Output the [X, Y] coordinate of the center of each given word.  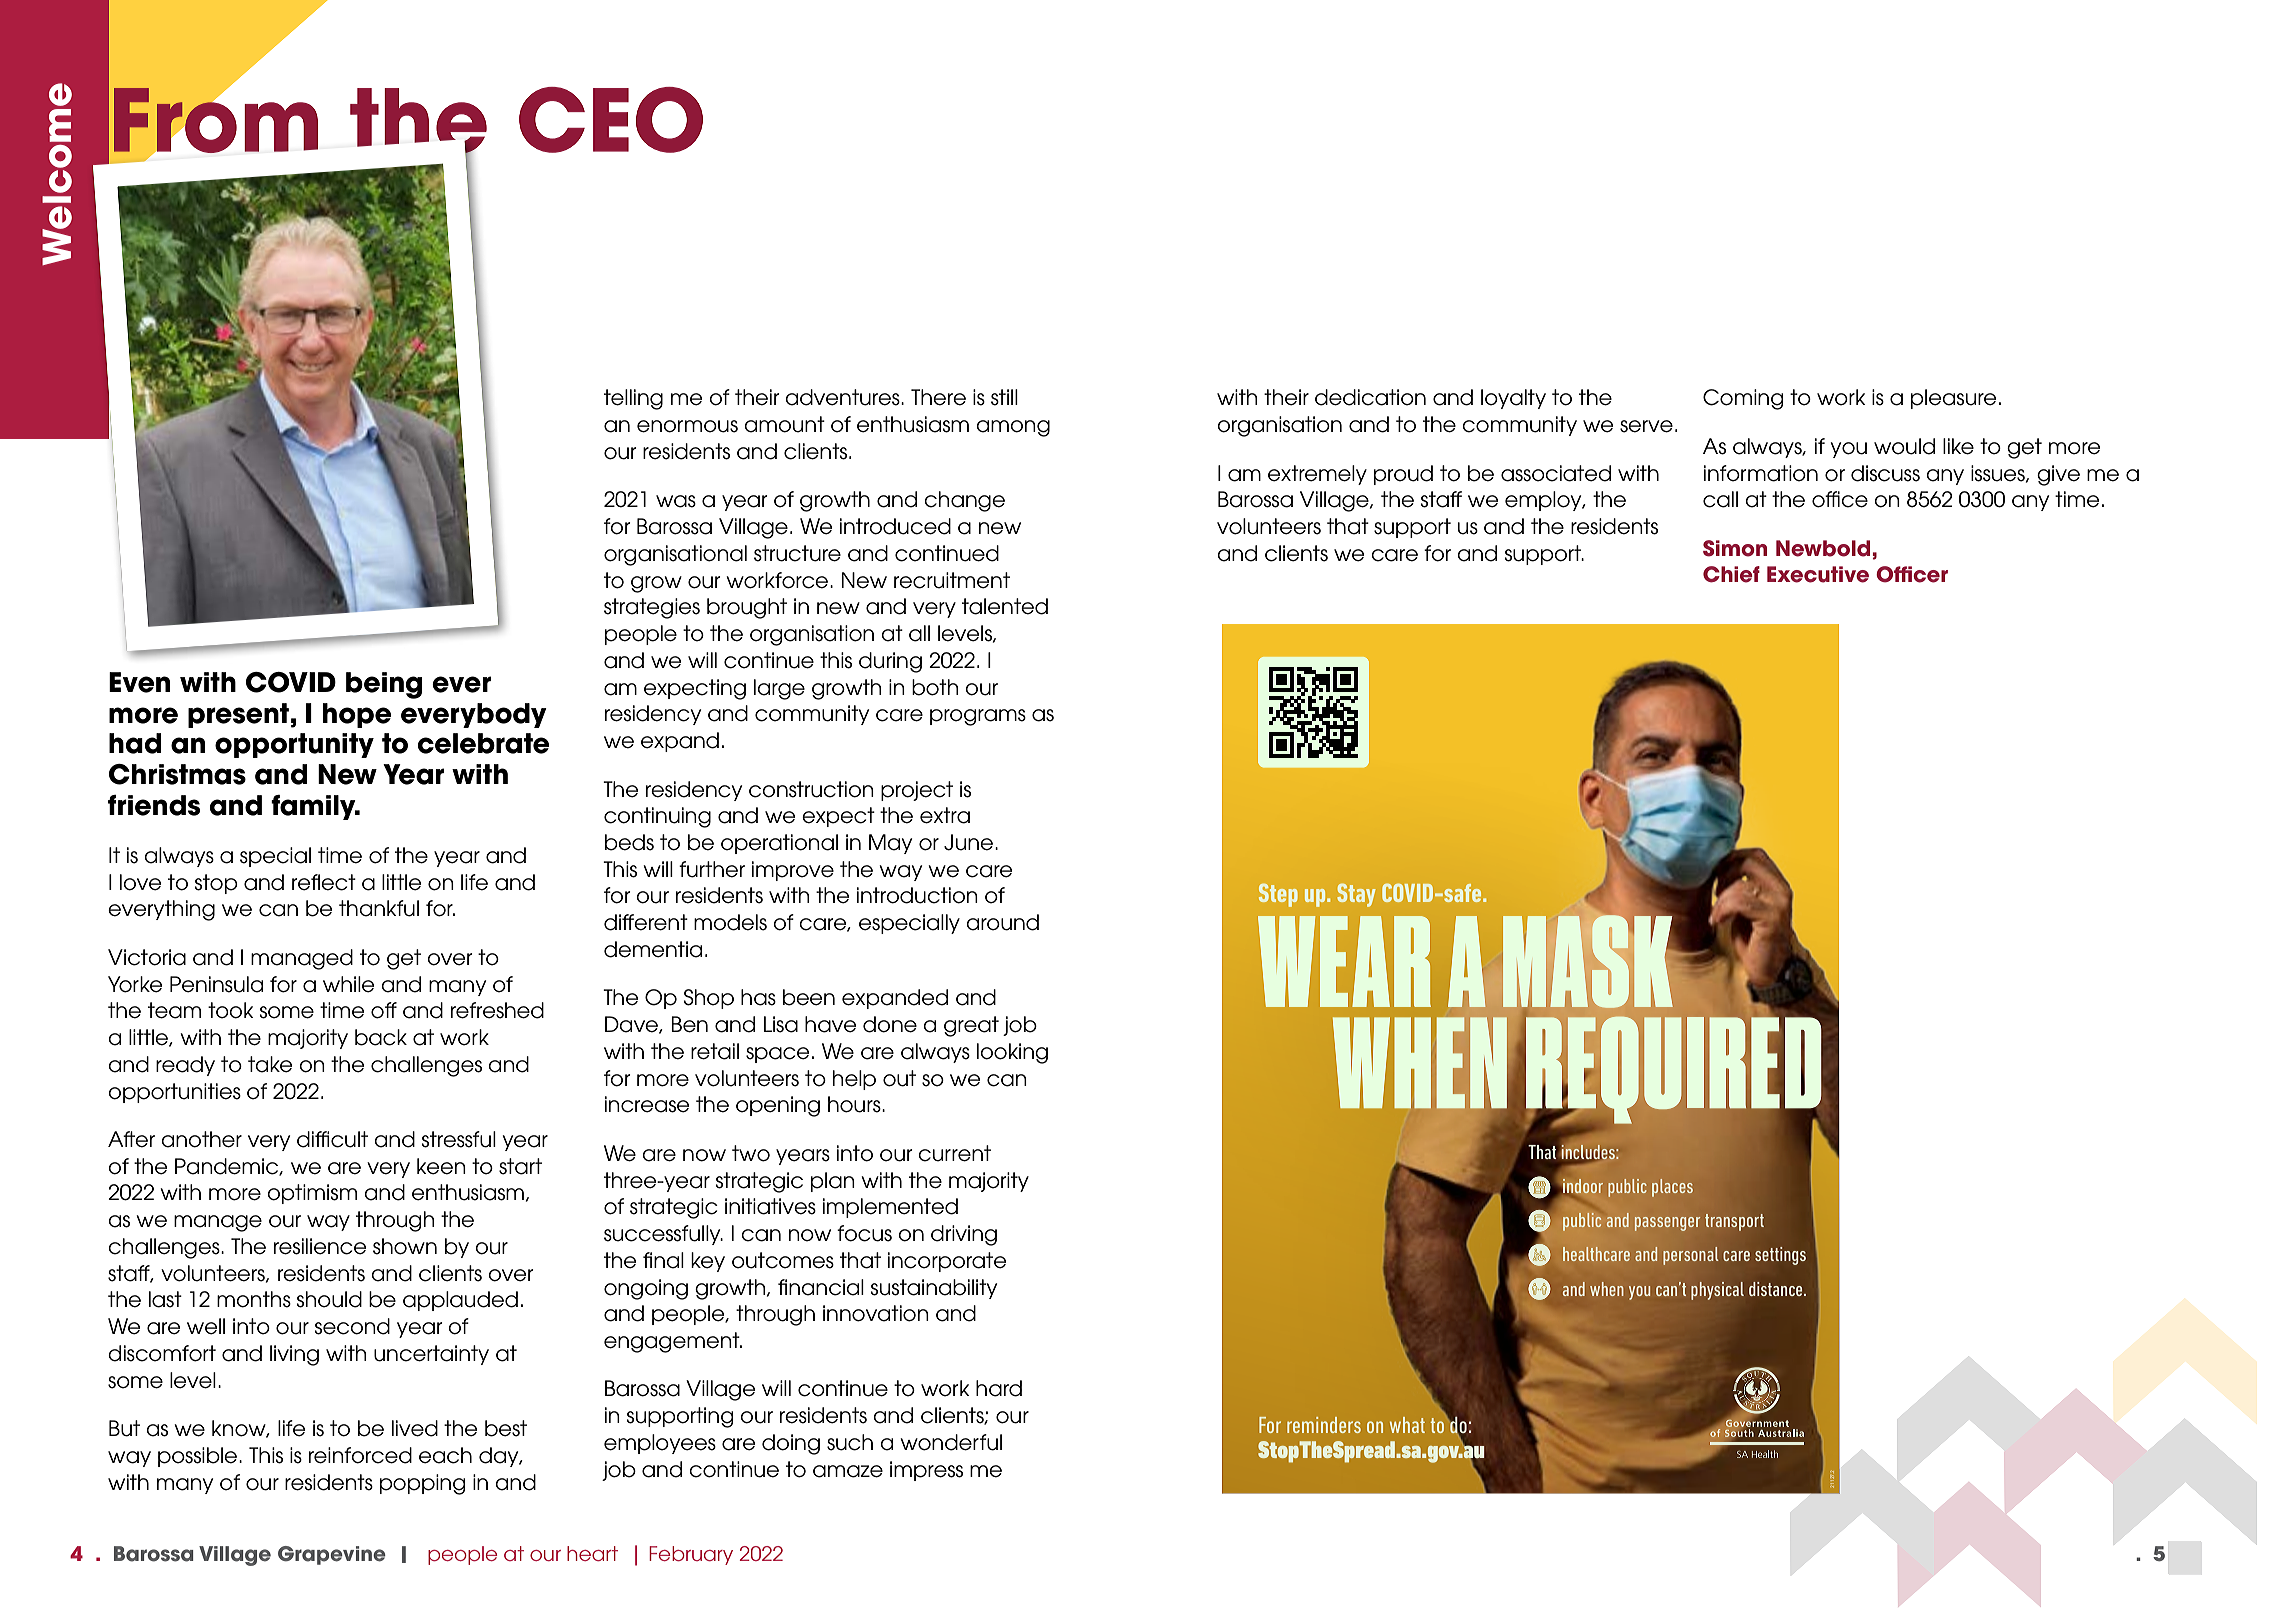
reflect [324, 882]
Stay [1356, 895]
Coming [1743, 399]
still [1004, 397]
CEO [611, 120]
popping [422, 1484]
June [970, 842]
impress [926, 1471]
